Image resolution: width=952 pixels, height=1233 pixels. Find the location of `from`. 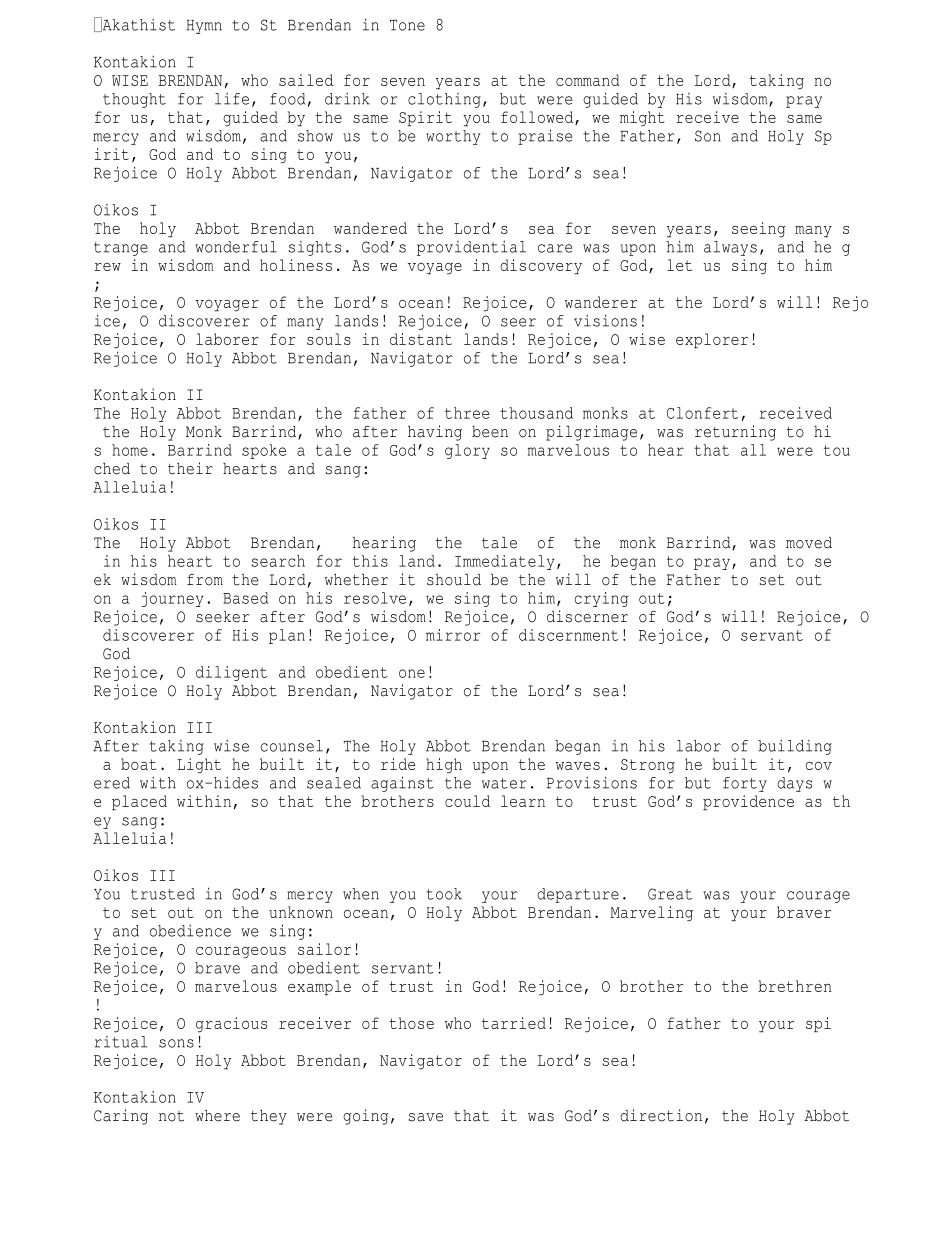

from is located at coordinates (205, 580).
